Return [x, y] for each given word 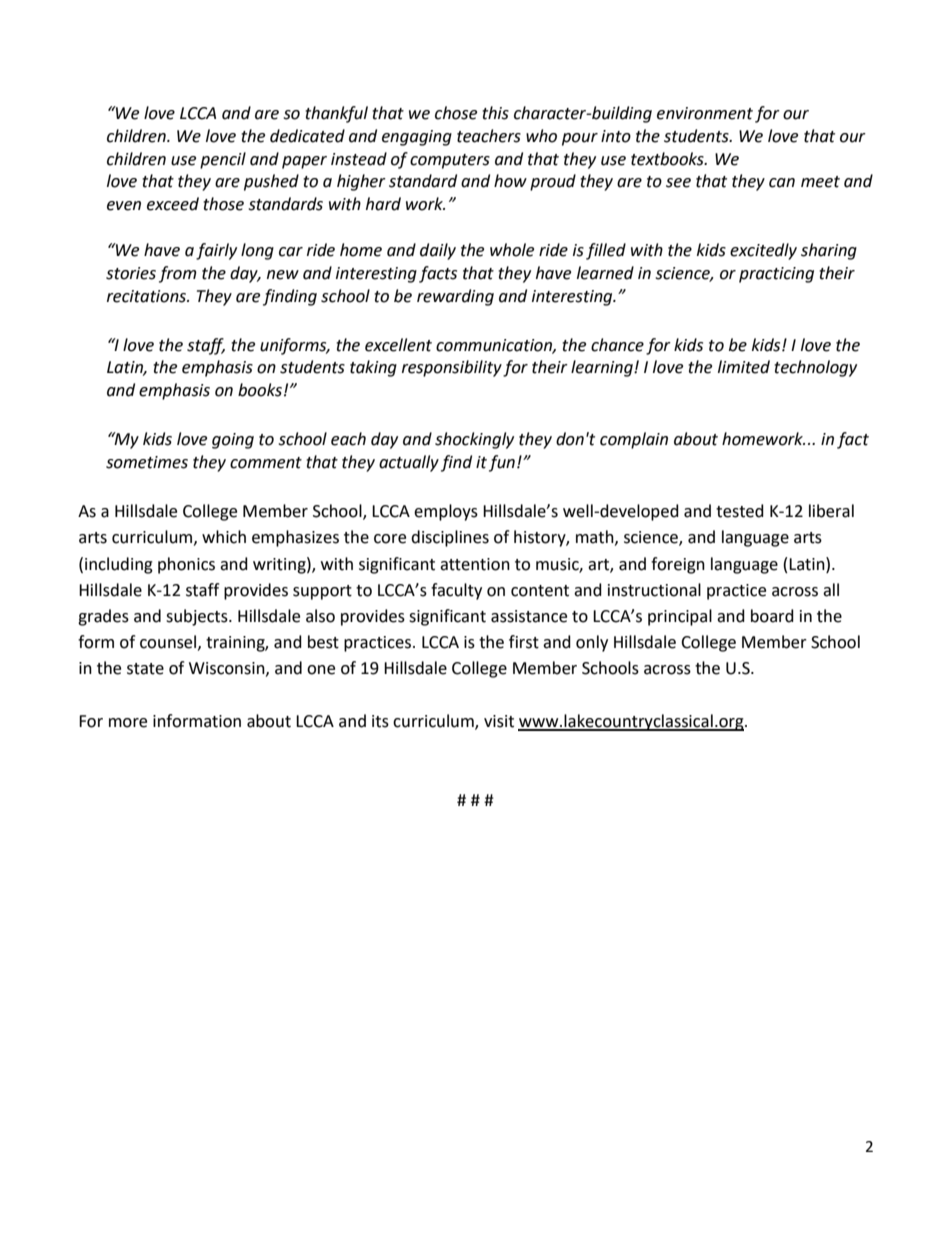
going [233, 441]
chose [456, 113]
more [128, 723]
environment [705, 113]
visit [499, 721]
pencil [223, 160]
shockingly [474, 440]
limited [744, 367]
